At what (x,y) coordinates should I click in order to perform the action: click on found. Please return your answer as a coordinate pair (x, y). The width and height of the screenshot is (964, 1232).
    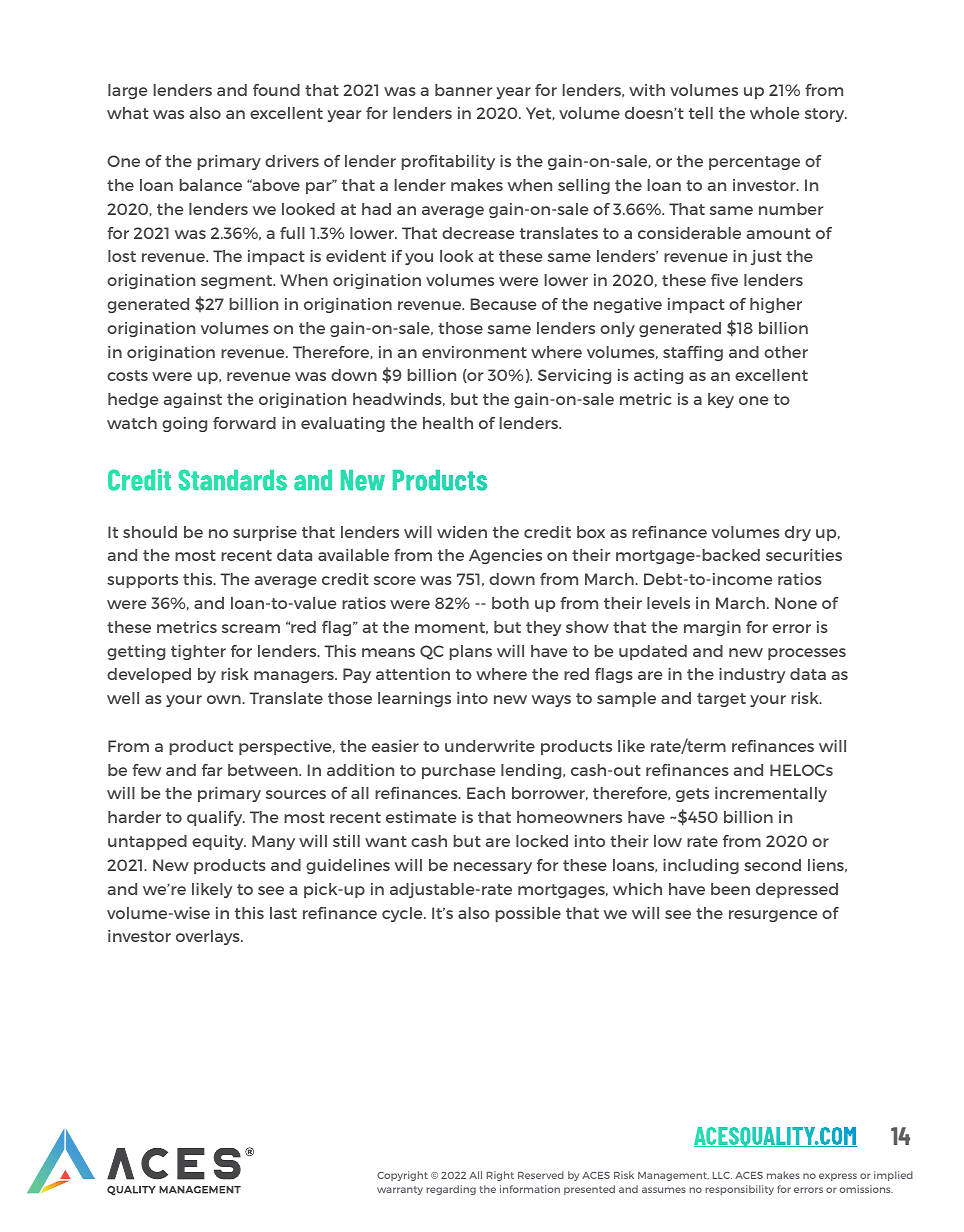
    Looking at the image, I should click on (276, 90).
